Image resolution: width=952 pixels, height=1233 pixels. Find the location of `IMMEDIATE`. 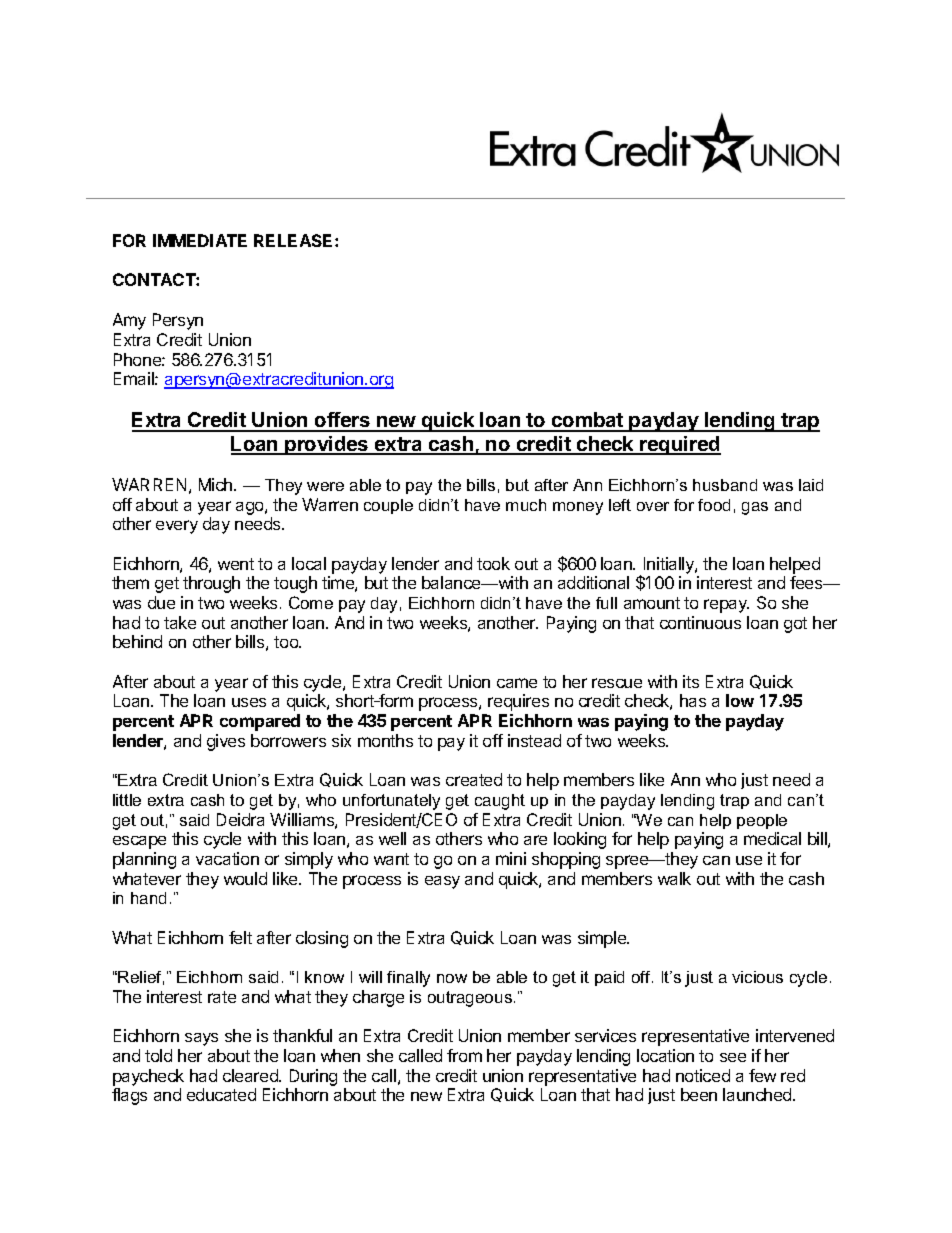

IMMEDIATE is located at coordinates (200, 240).
